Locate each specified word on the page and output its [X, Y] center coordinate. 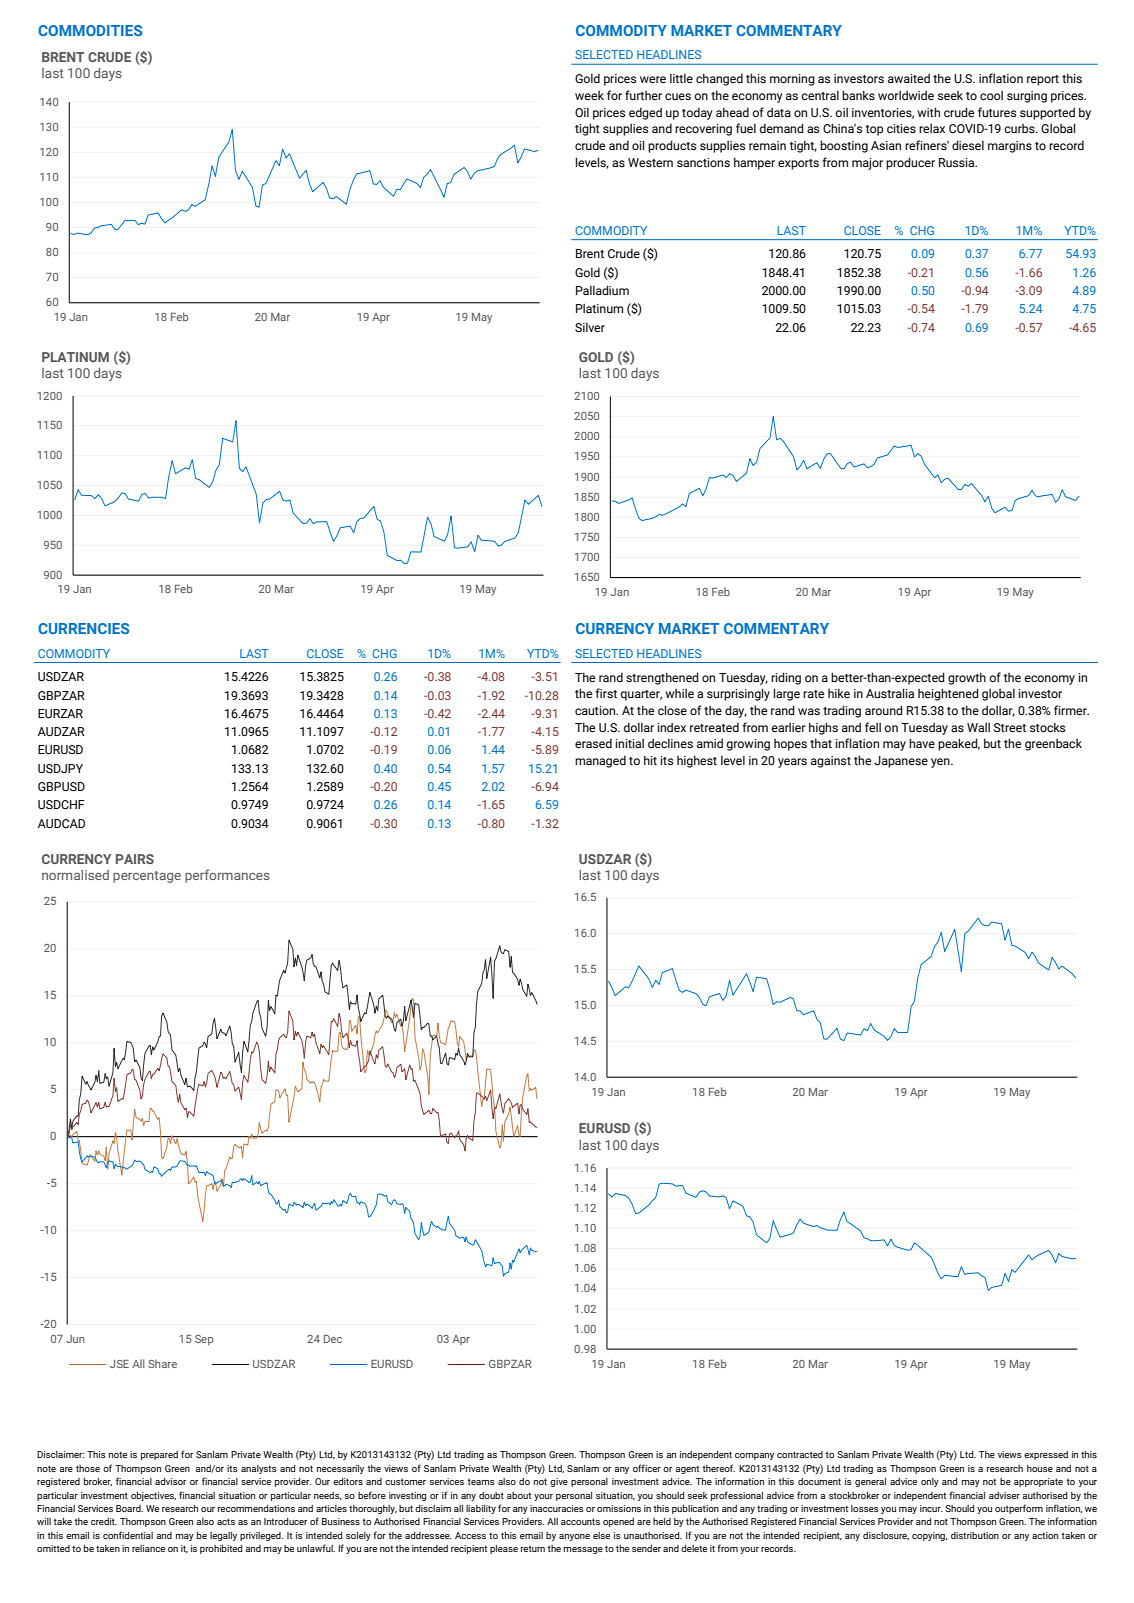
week [589, 95]
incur [931, 1508]
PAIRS [135, 859]
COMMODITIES [90, 30]
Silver [590, 327]
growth [967, 678]
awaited [909, 78]
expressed [1046, 1455]
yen [941, 763]
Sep [204, 1340]
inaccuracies [557, 1508]
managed [600, 761]
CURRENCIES [83, 628]
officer [647, 1468]
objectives [153, 1496]
